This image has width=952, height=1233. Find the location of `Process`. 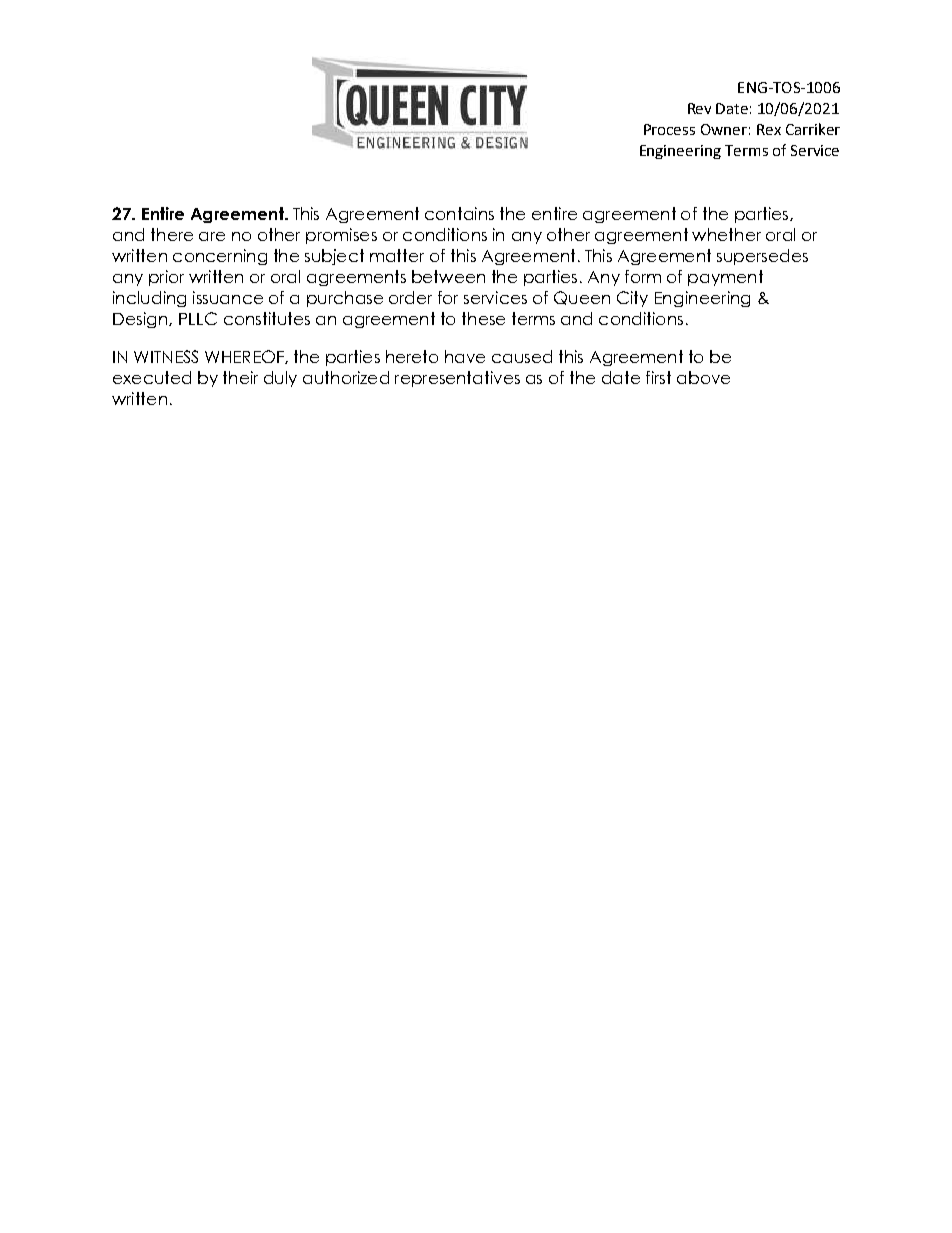

Process is located at coordinates (669, 129).
